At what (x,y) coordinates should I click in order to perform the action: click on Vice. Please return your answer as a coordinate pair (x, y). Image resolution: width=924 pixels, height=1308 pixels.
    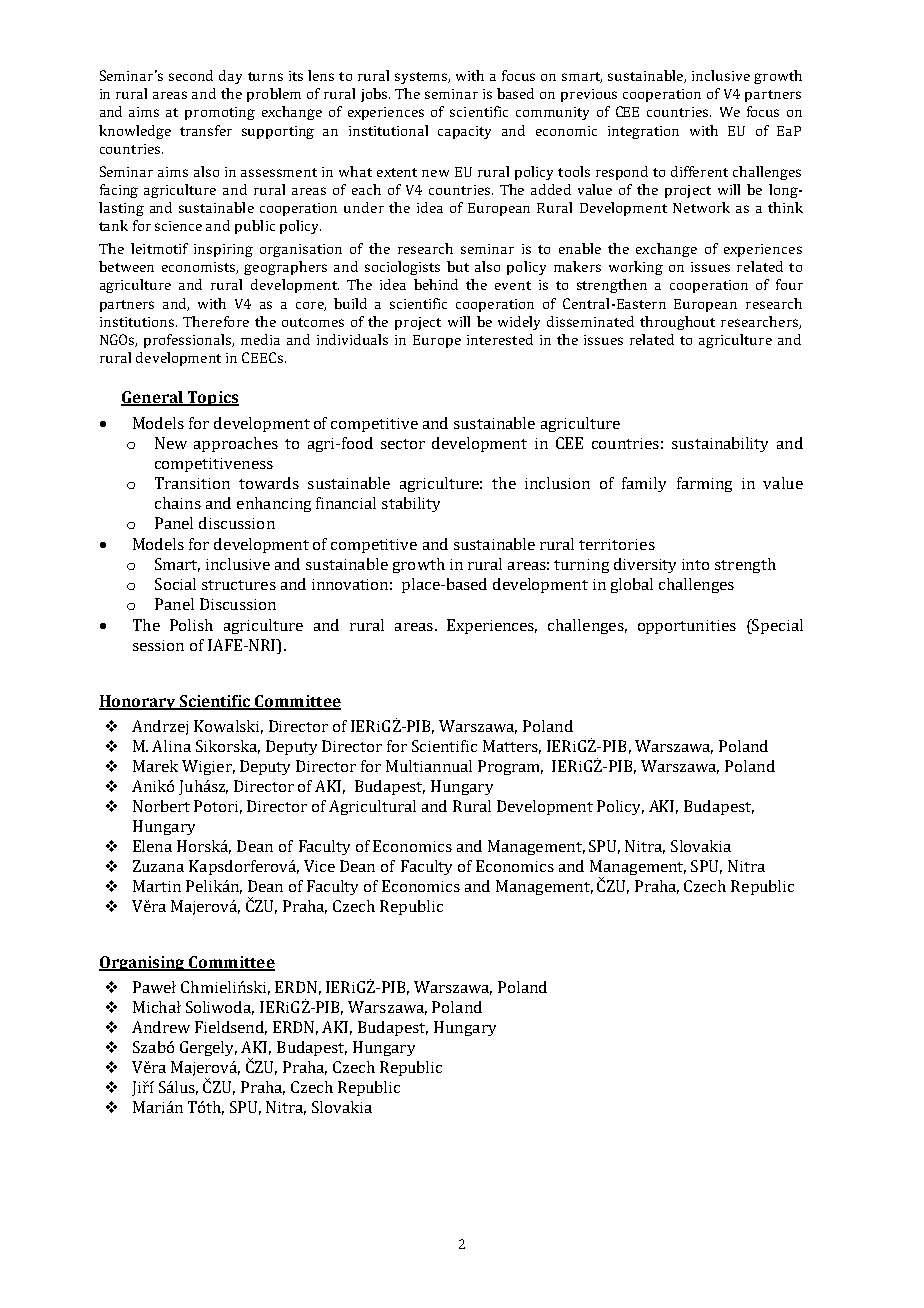
    Looking at the image, I should click on (319, 866).
